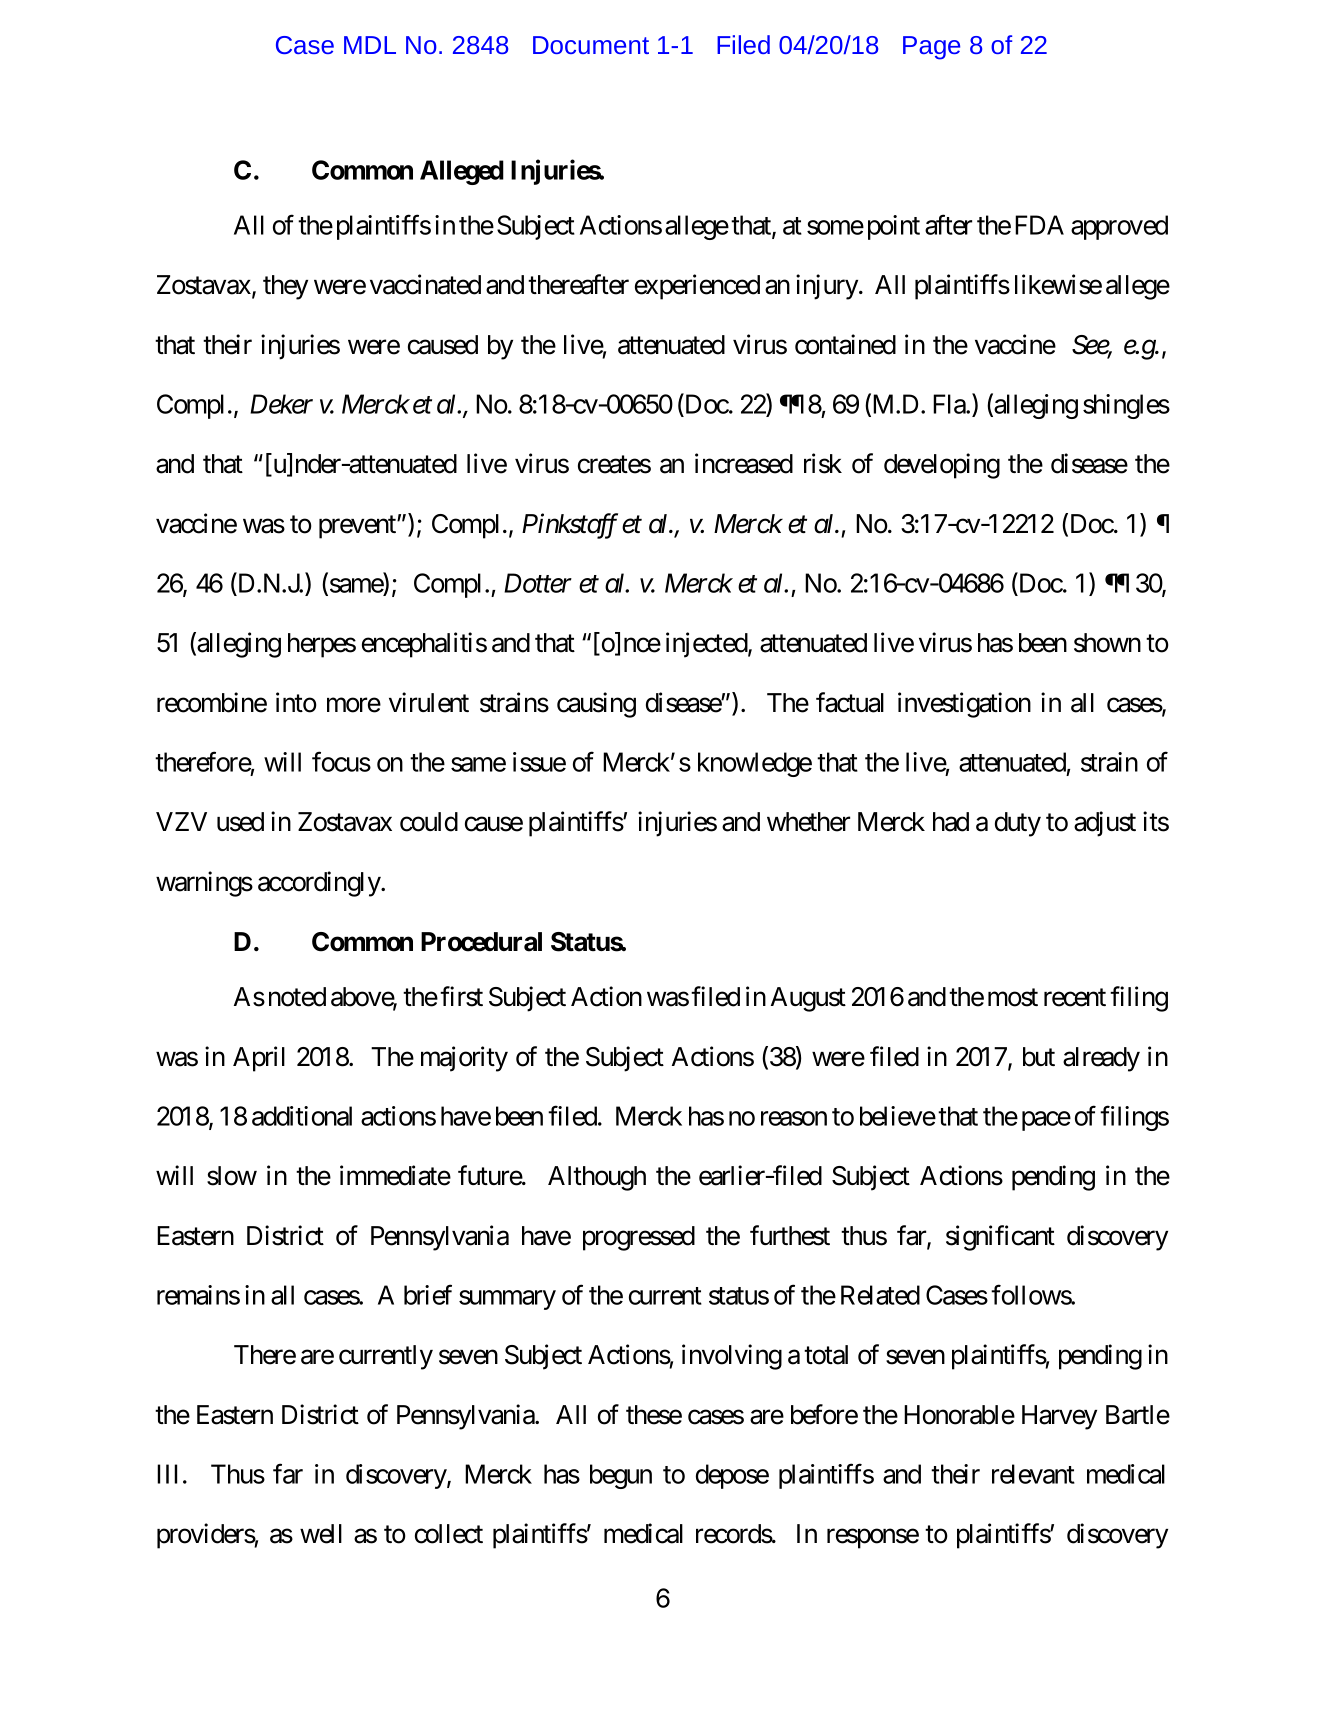 The width and height of the screenshot is (1323, 1712). What do you see at coordinates (232, 1176) in the screenshot?
I see `slow` at bounding box center [232, 1176].
